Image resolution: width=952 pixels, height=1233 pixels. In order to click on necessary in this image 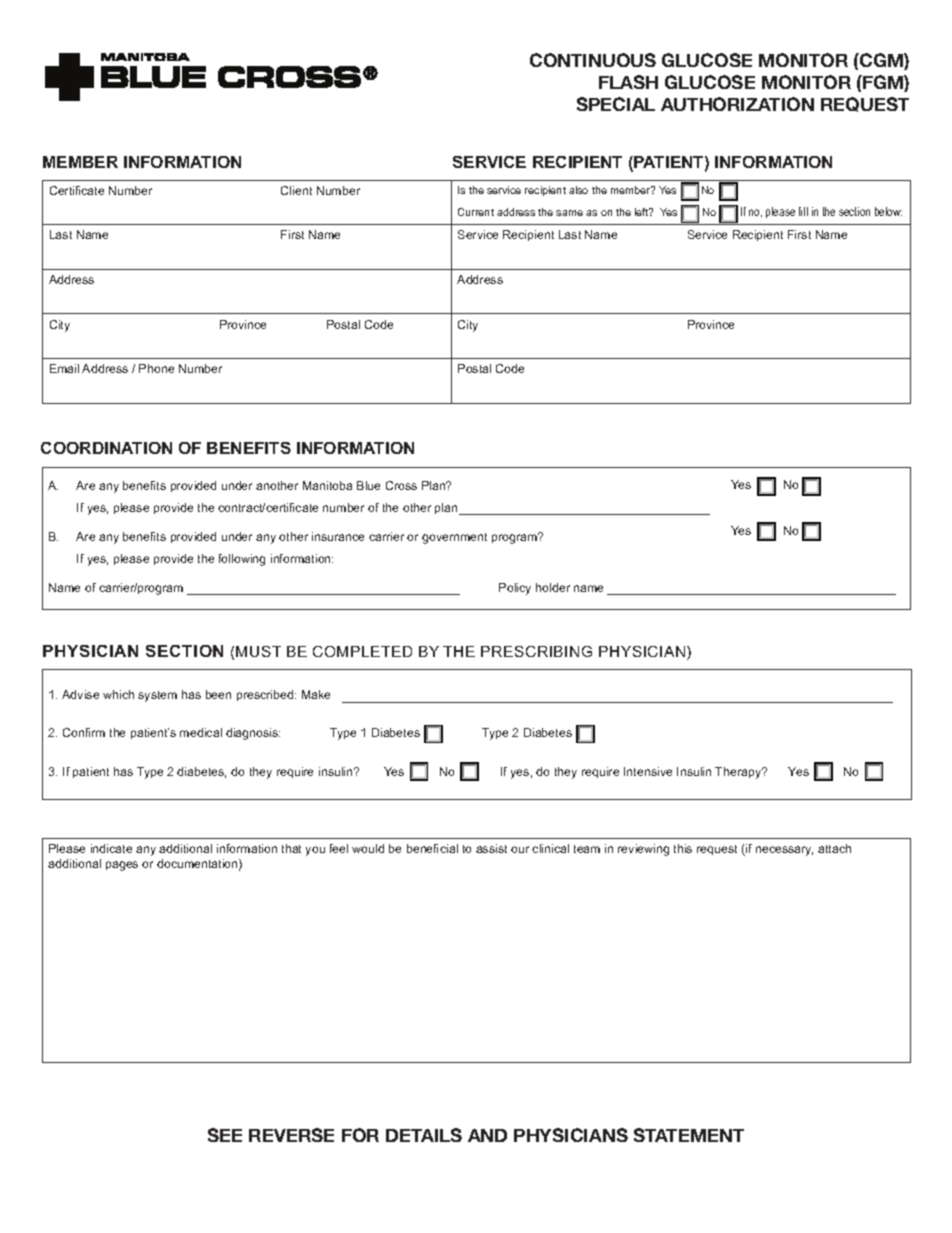, I will do `click(784, 851)`.
